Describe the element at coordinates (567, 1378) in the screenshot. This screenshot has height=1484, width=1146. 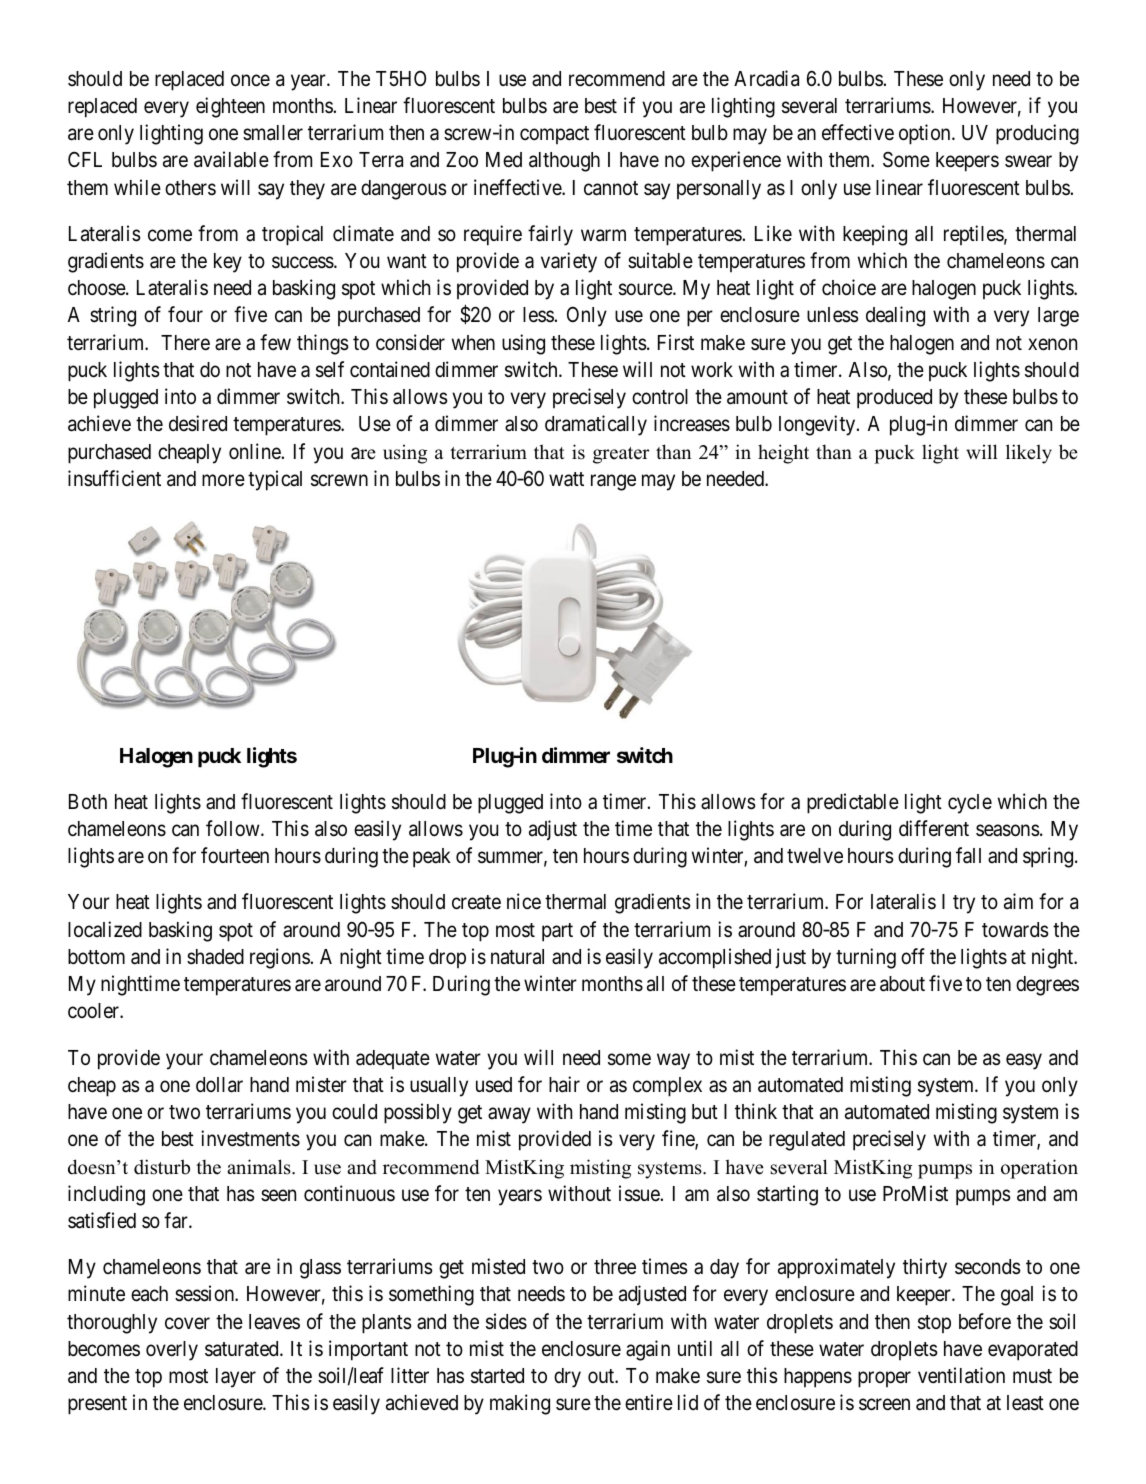
I see `dry` at that location.
